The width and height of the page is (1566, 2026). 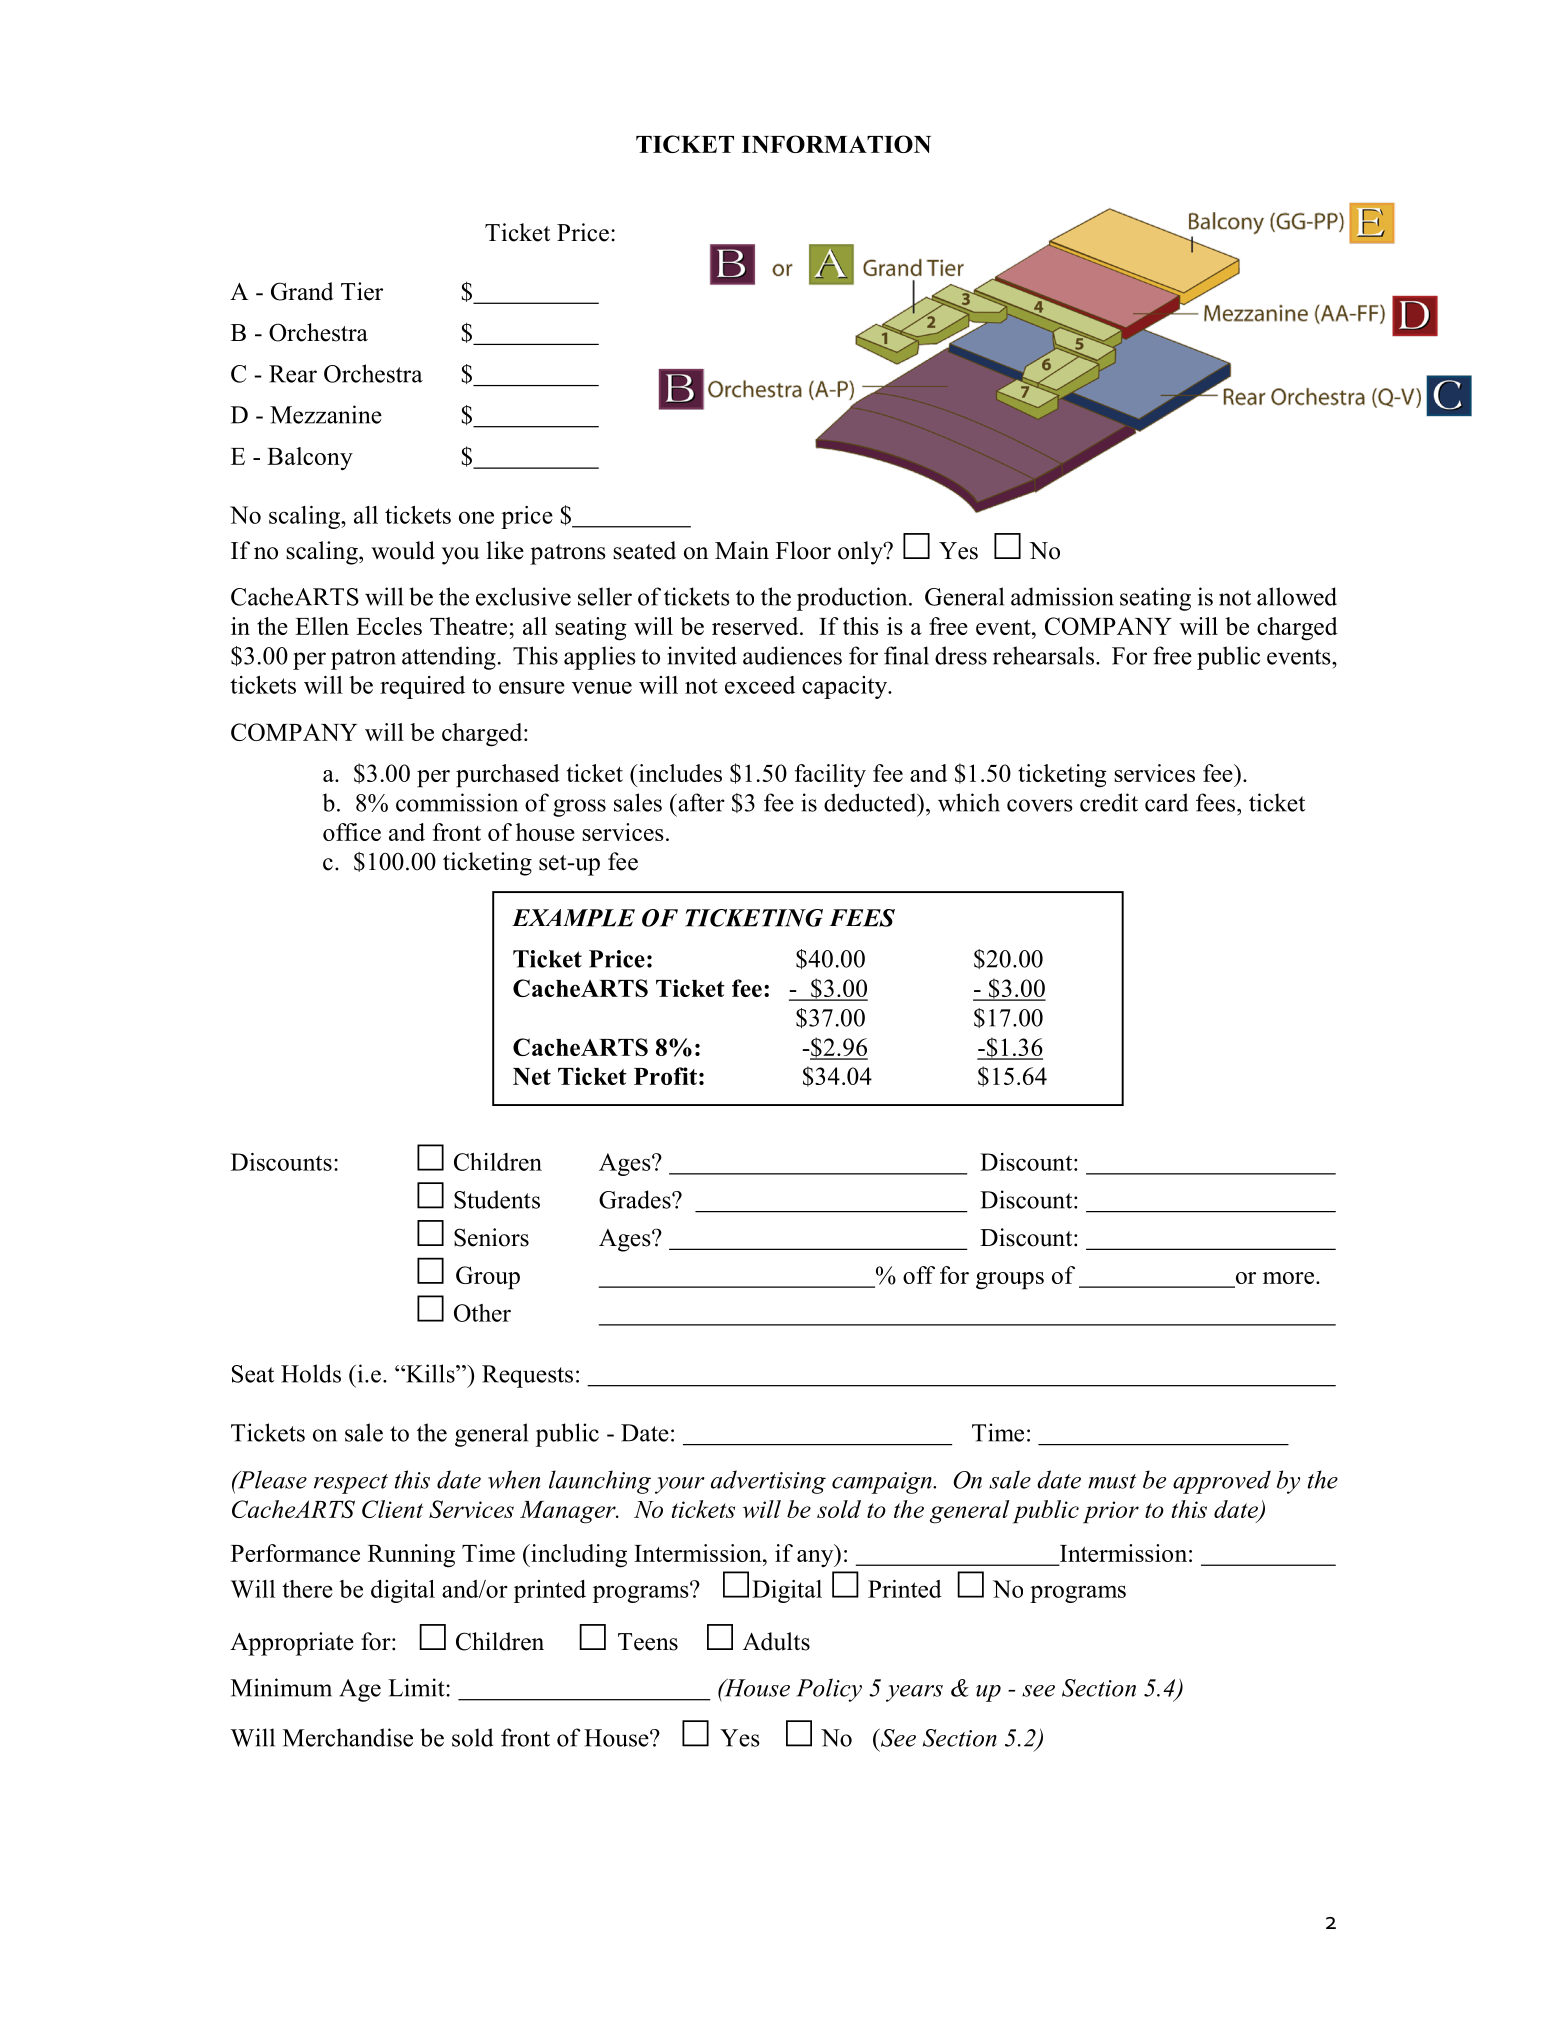 I want to click on required, so click(x=422, y=687).
